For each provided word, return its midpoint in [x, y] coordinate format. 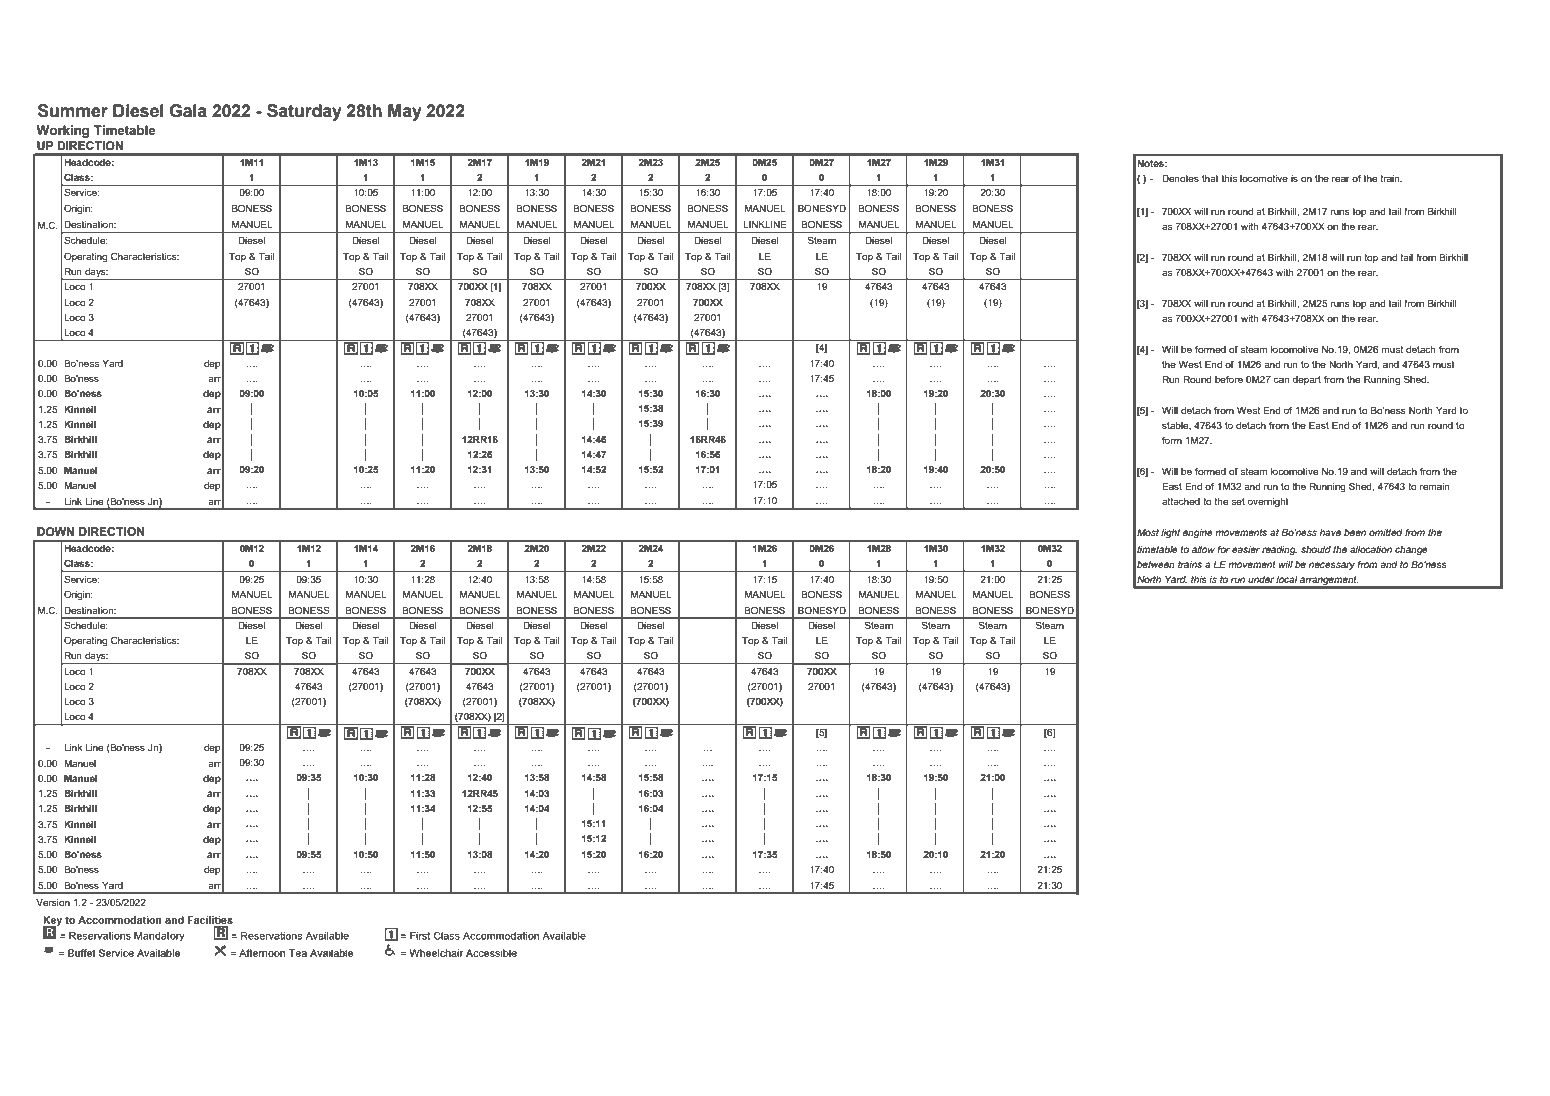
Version [53, 902]
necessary [1332, 566]
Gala [188, 111]
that [1210, 178]
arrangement [1328, 582]
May [405, 112]
